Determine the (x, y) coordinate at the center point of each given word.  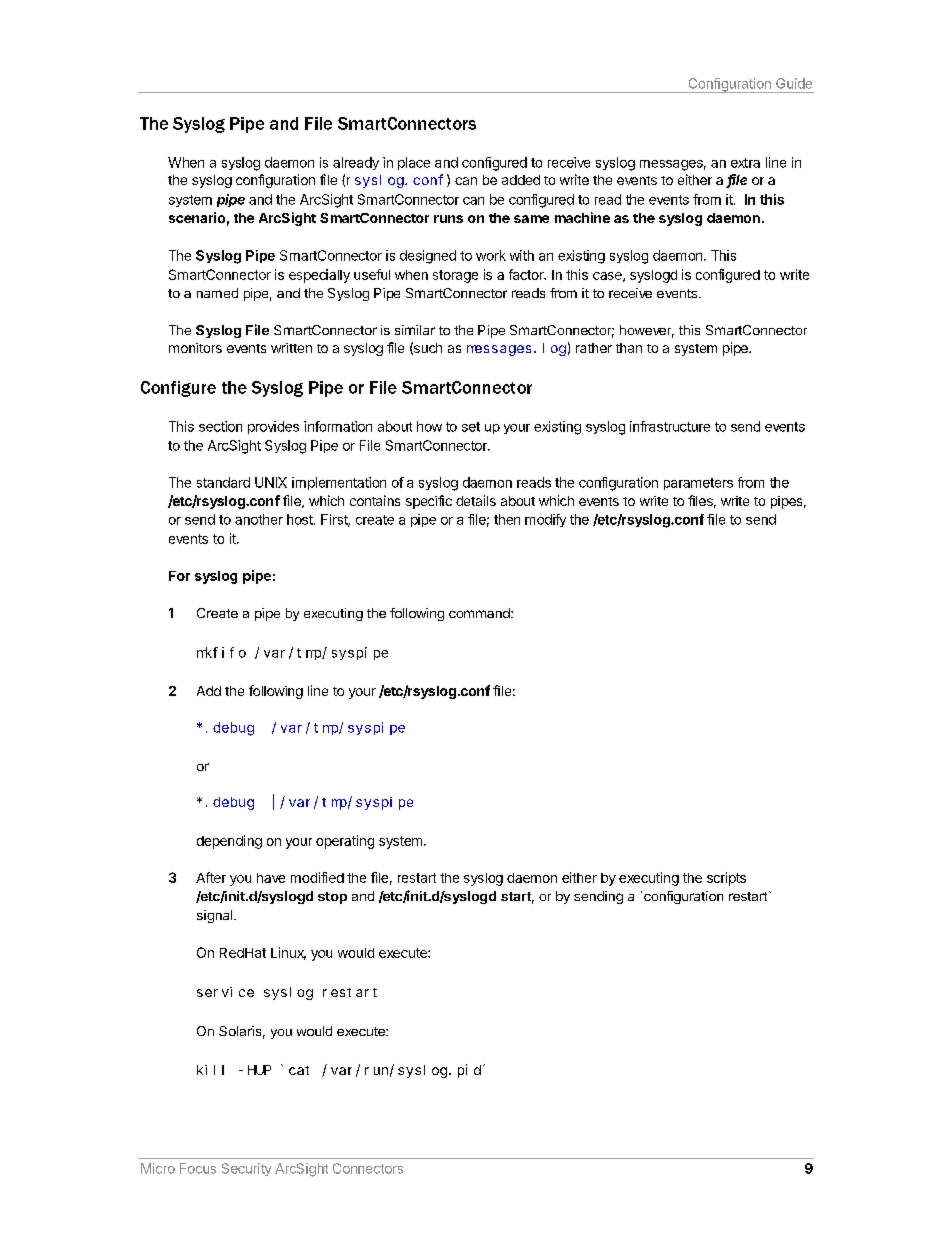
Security (246, 1169)
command (480, 613)
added (521, 180)
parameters (698, 484)
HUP (259, 1070)
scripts (726, 879)
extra (745, 163)
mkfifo (221, 652)
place (414, 163)
